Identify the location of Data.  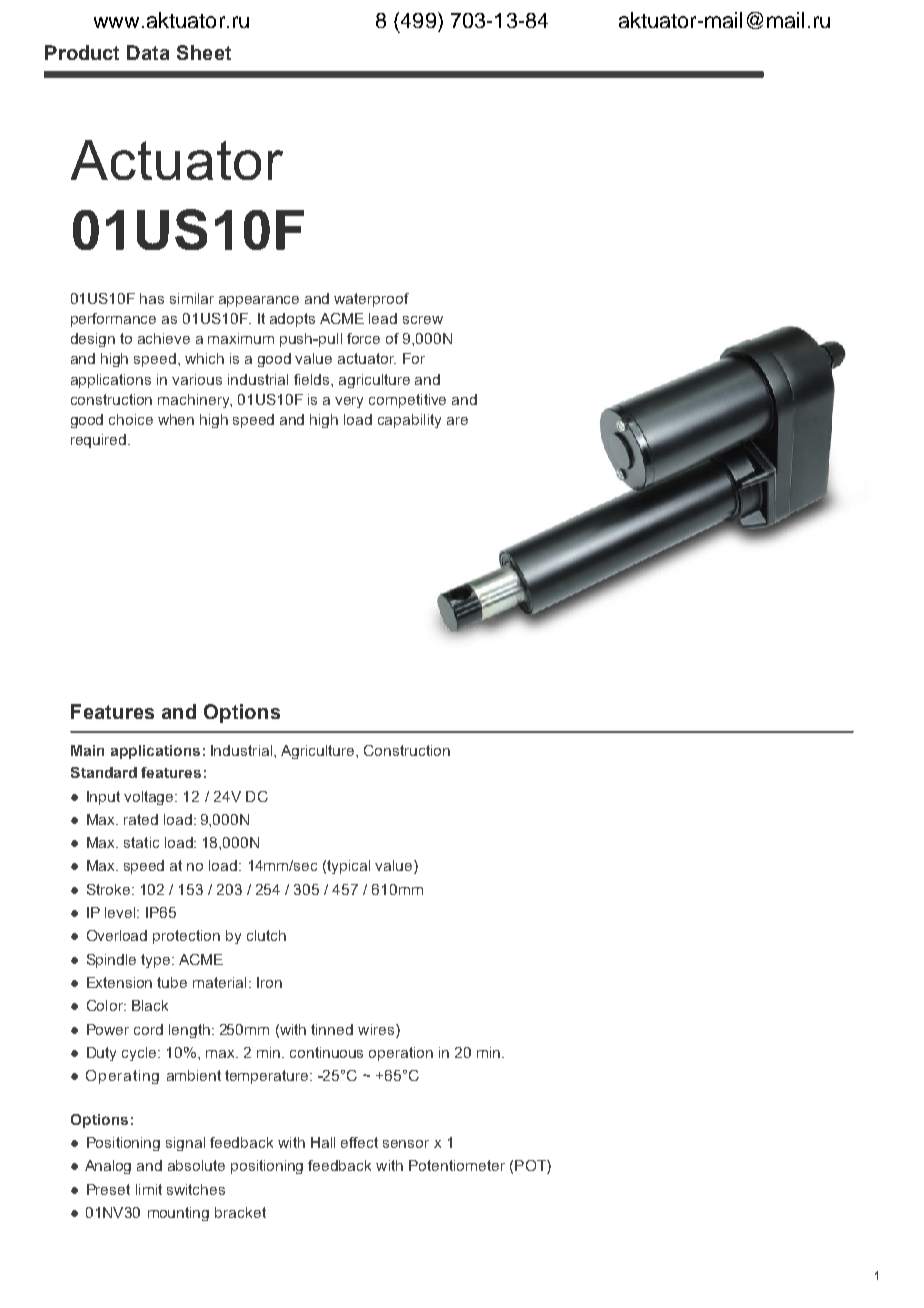
(148, 52).
